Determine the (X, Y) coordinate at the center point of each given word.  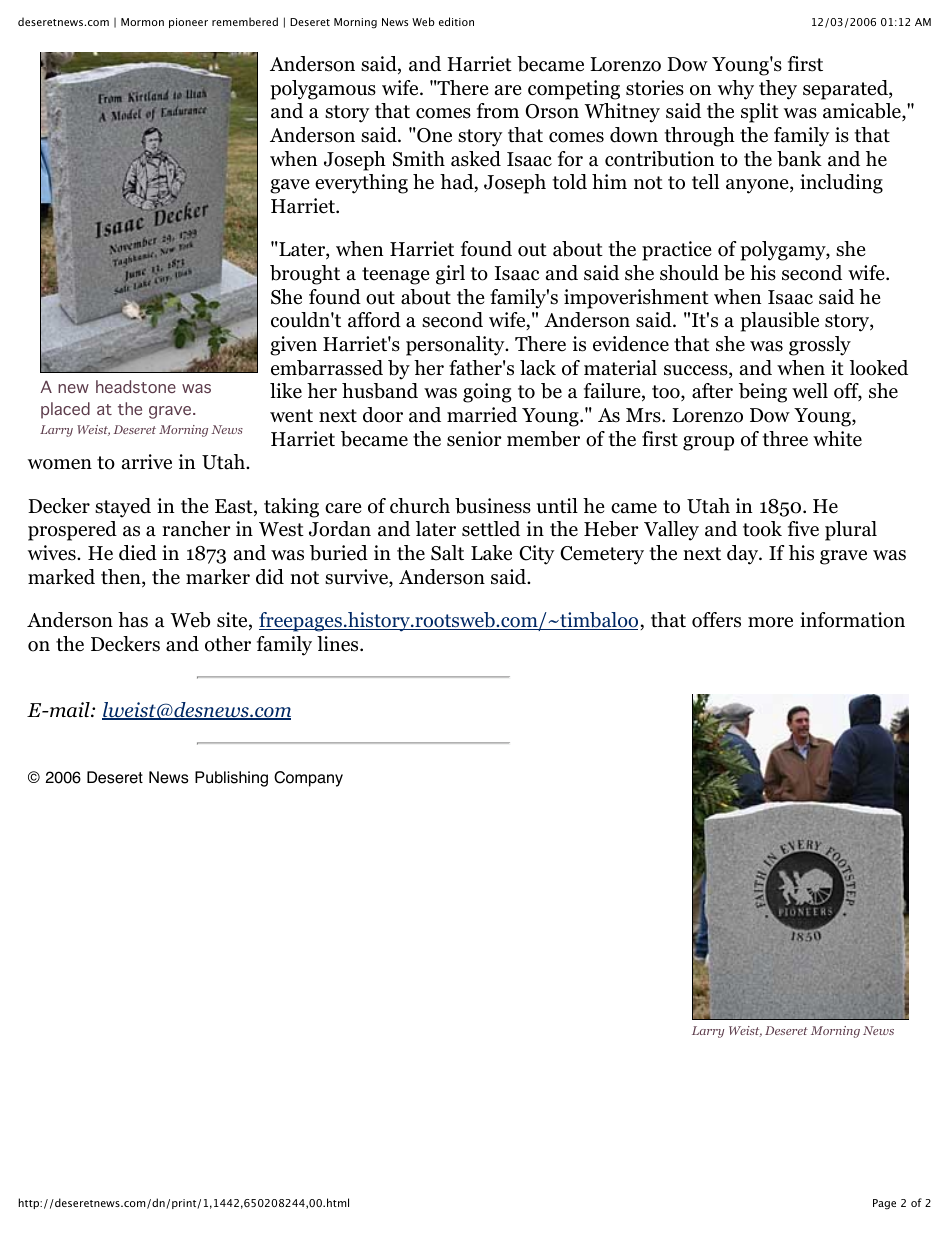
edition (456, 21)
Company (308, 779)
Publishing (231, 779)
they (778, 90)
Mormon (142, 22)
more (770, 622)
